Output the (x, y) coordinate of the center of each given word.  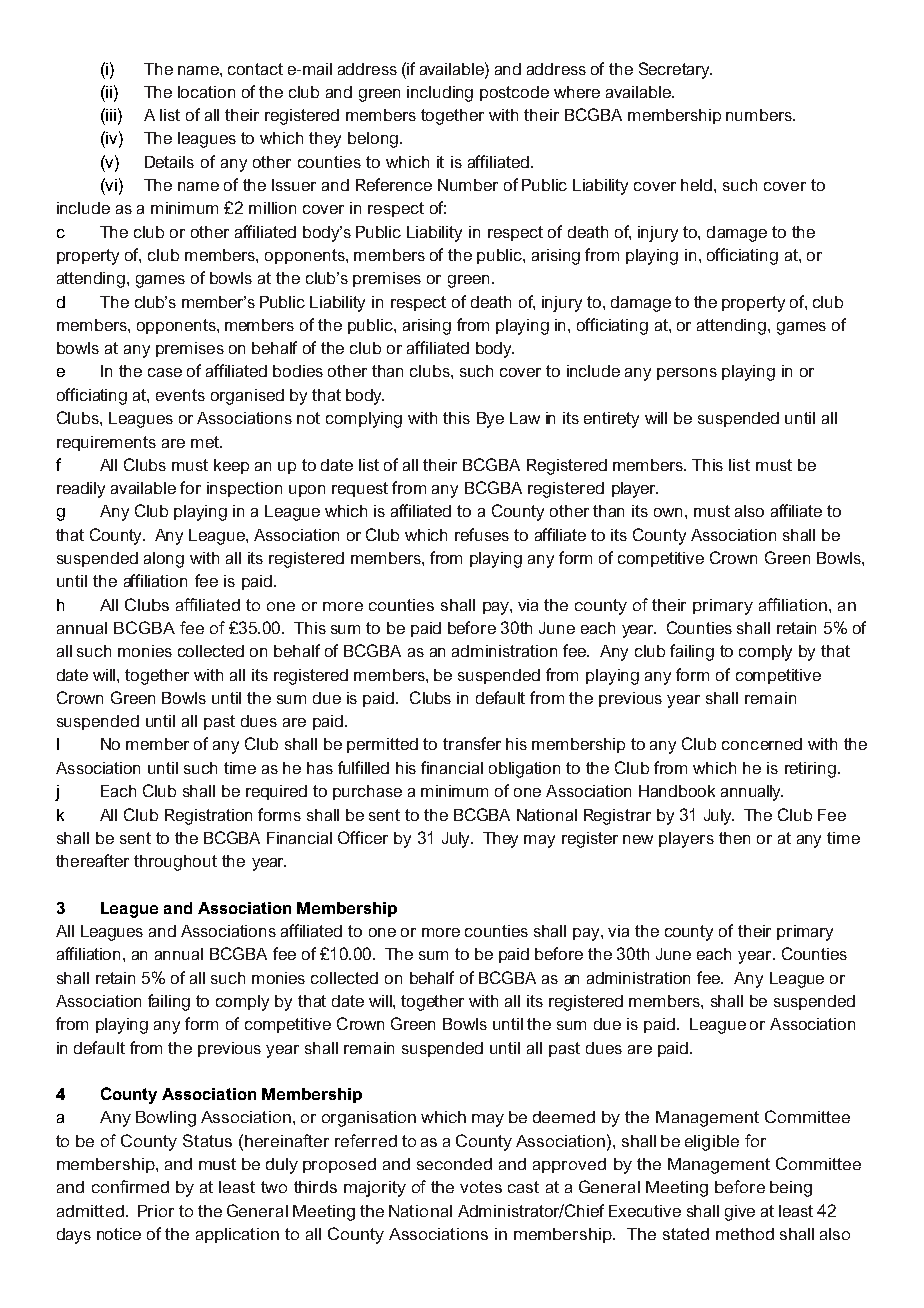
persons (687, 374)
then (734, 838)
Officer (363, 837)
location (206, 92)
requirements (106, 443)
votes (481, 1187)
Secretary (675, 70)
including (440, 94)
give (740, 1213)
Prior (156, 1211)
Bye (490, 420)
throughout (175, 863)
